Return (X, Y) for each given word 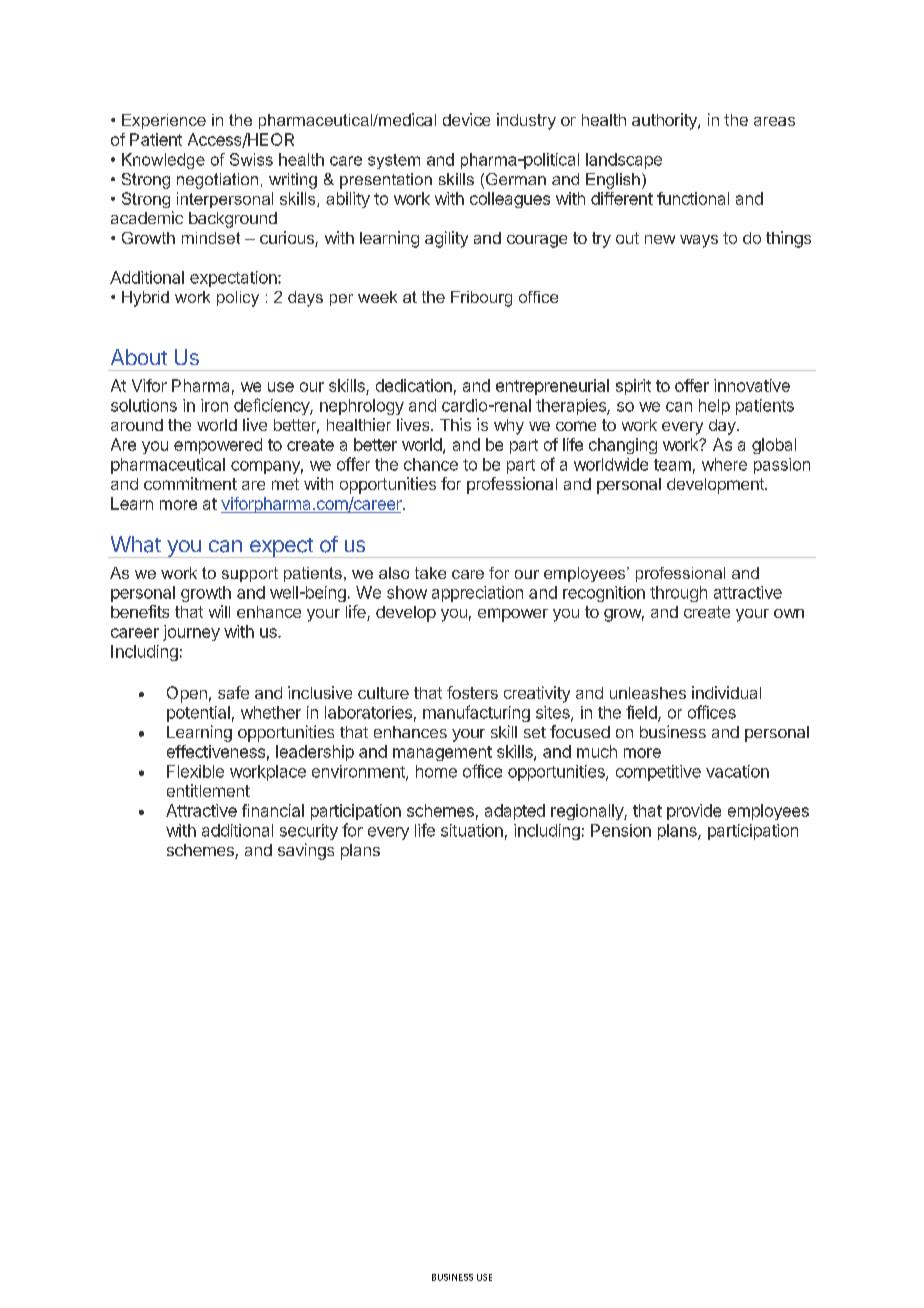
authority (665, 121)
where (724, 464)
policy (238, 299)
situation (472, 830)
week (377, 297)
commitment (190, 483)
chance (431, 464)
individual (726, 692)
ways (699, 241)
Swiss (251, 159)
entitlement (208, 790)
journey (191, 633)
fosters (472, 692)
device (466, 119)
